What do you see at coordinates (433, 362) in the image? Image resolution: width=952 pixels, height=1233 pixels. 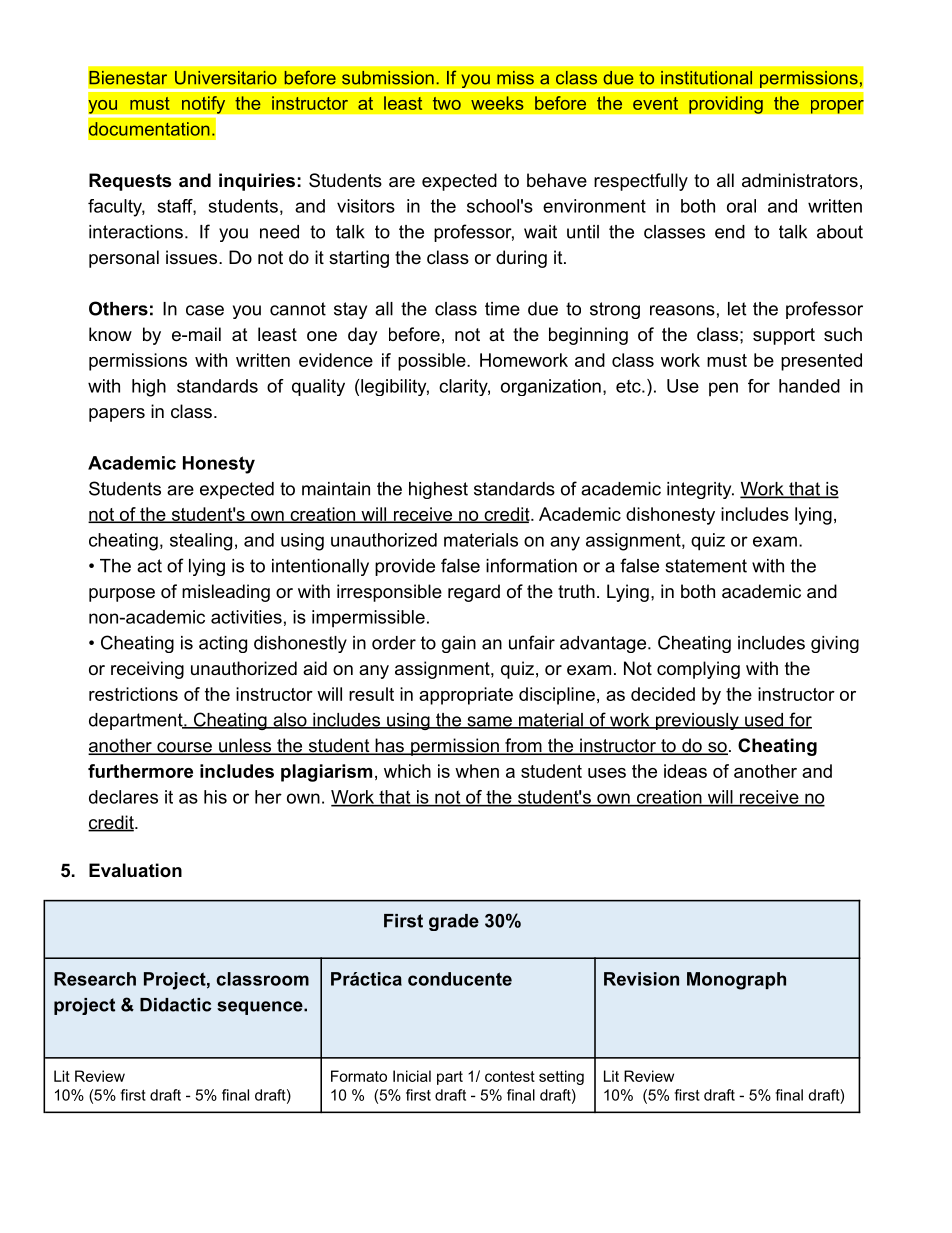 I see `possible` at bounding box center [433, 362].
